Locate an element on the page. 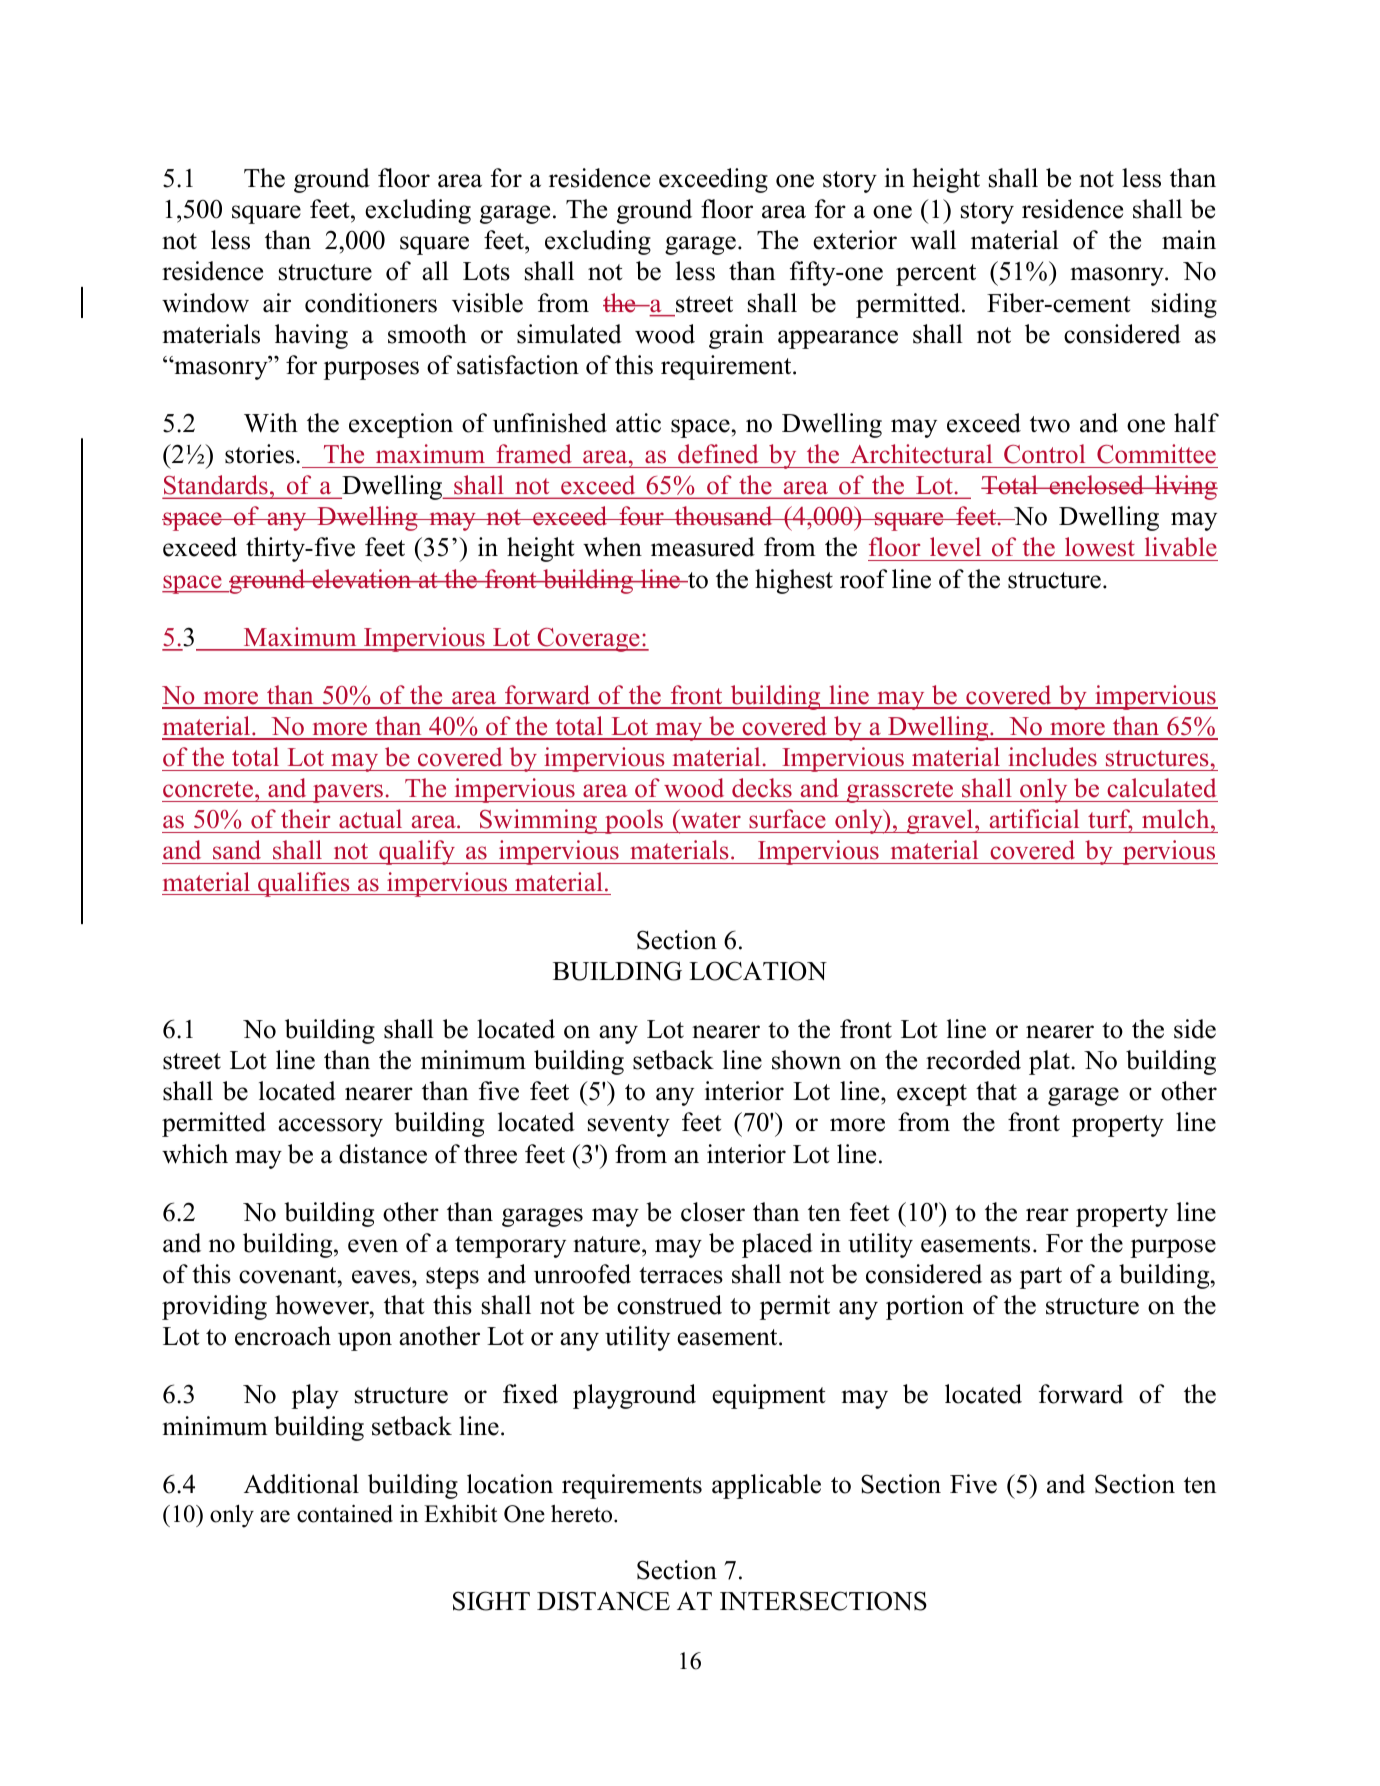 Image resolution: width=1380 pixels, height=1786 pixels. equipment is located at coordinates (768, 1396).
